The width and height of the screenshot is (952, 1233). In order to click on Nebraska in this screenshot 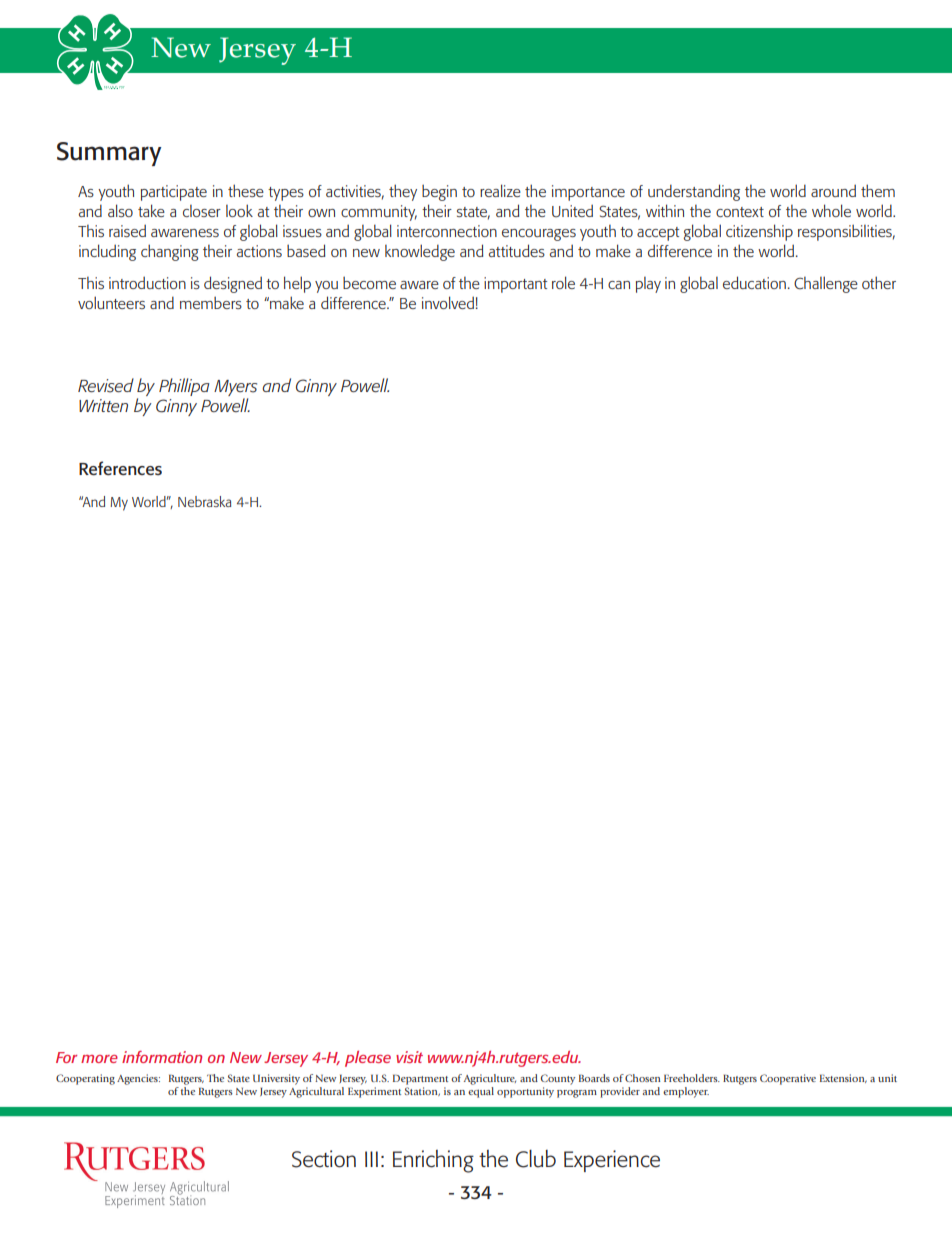, I will do `click(204, 501)`.
